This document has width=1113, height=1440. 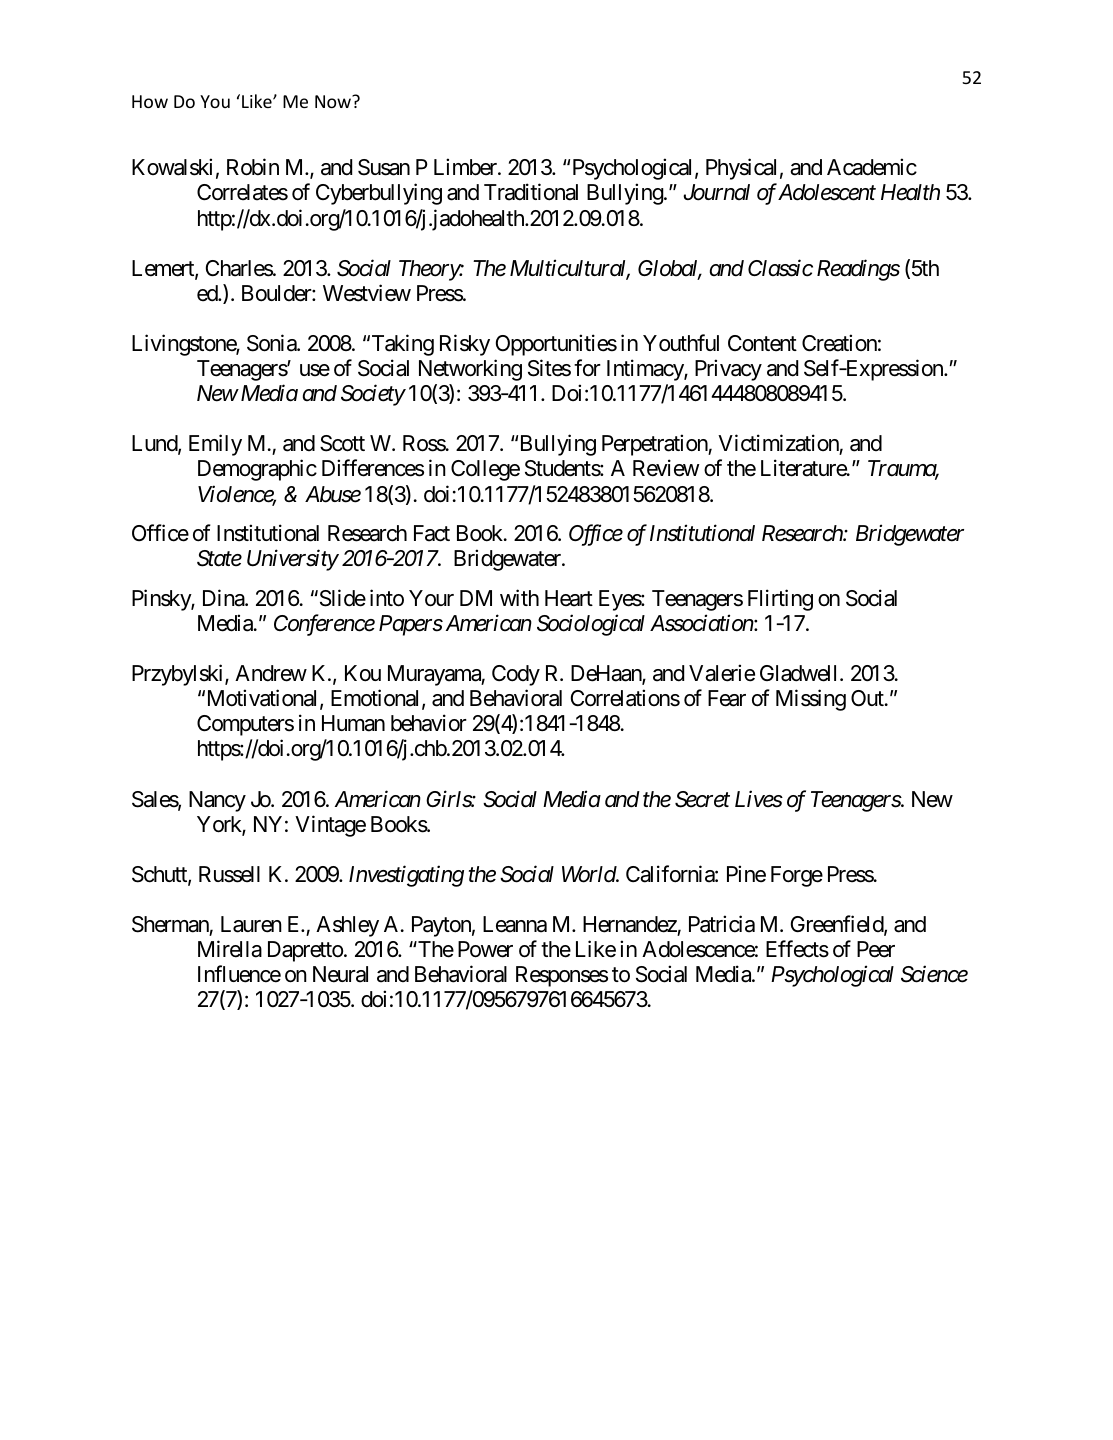 What do you see at coordinates (219, 558) in the document?
I see `State` at bounding box center [219, 558].
